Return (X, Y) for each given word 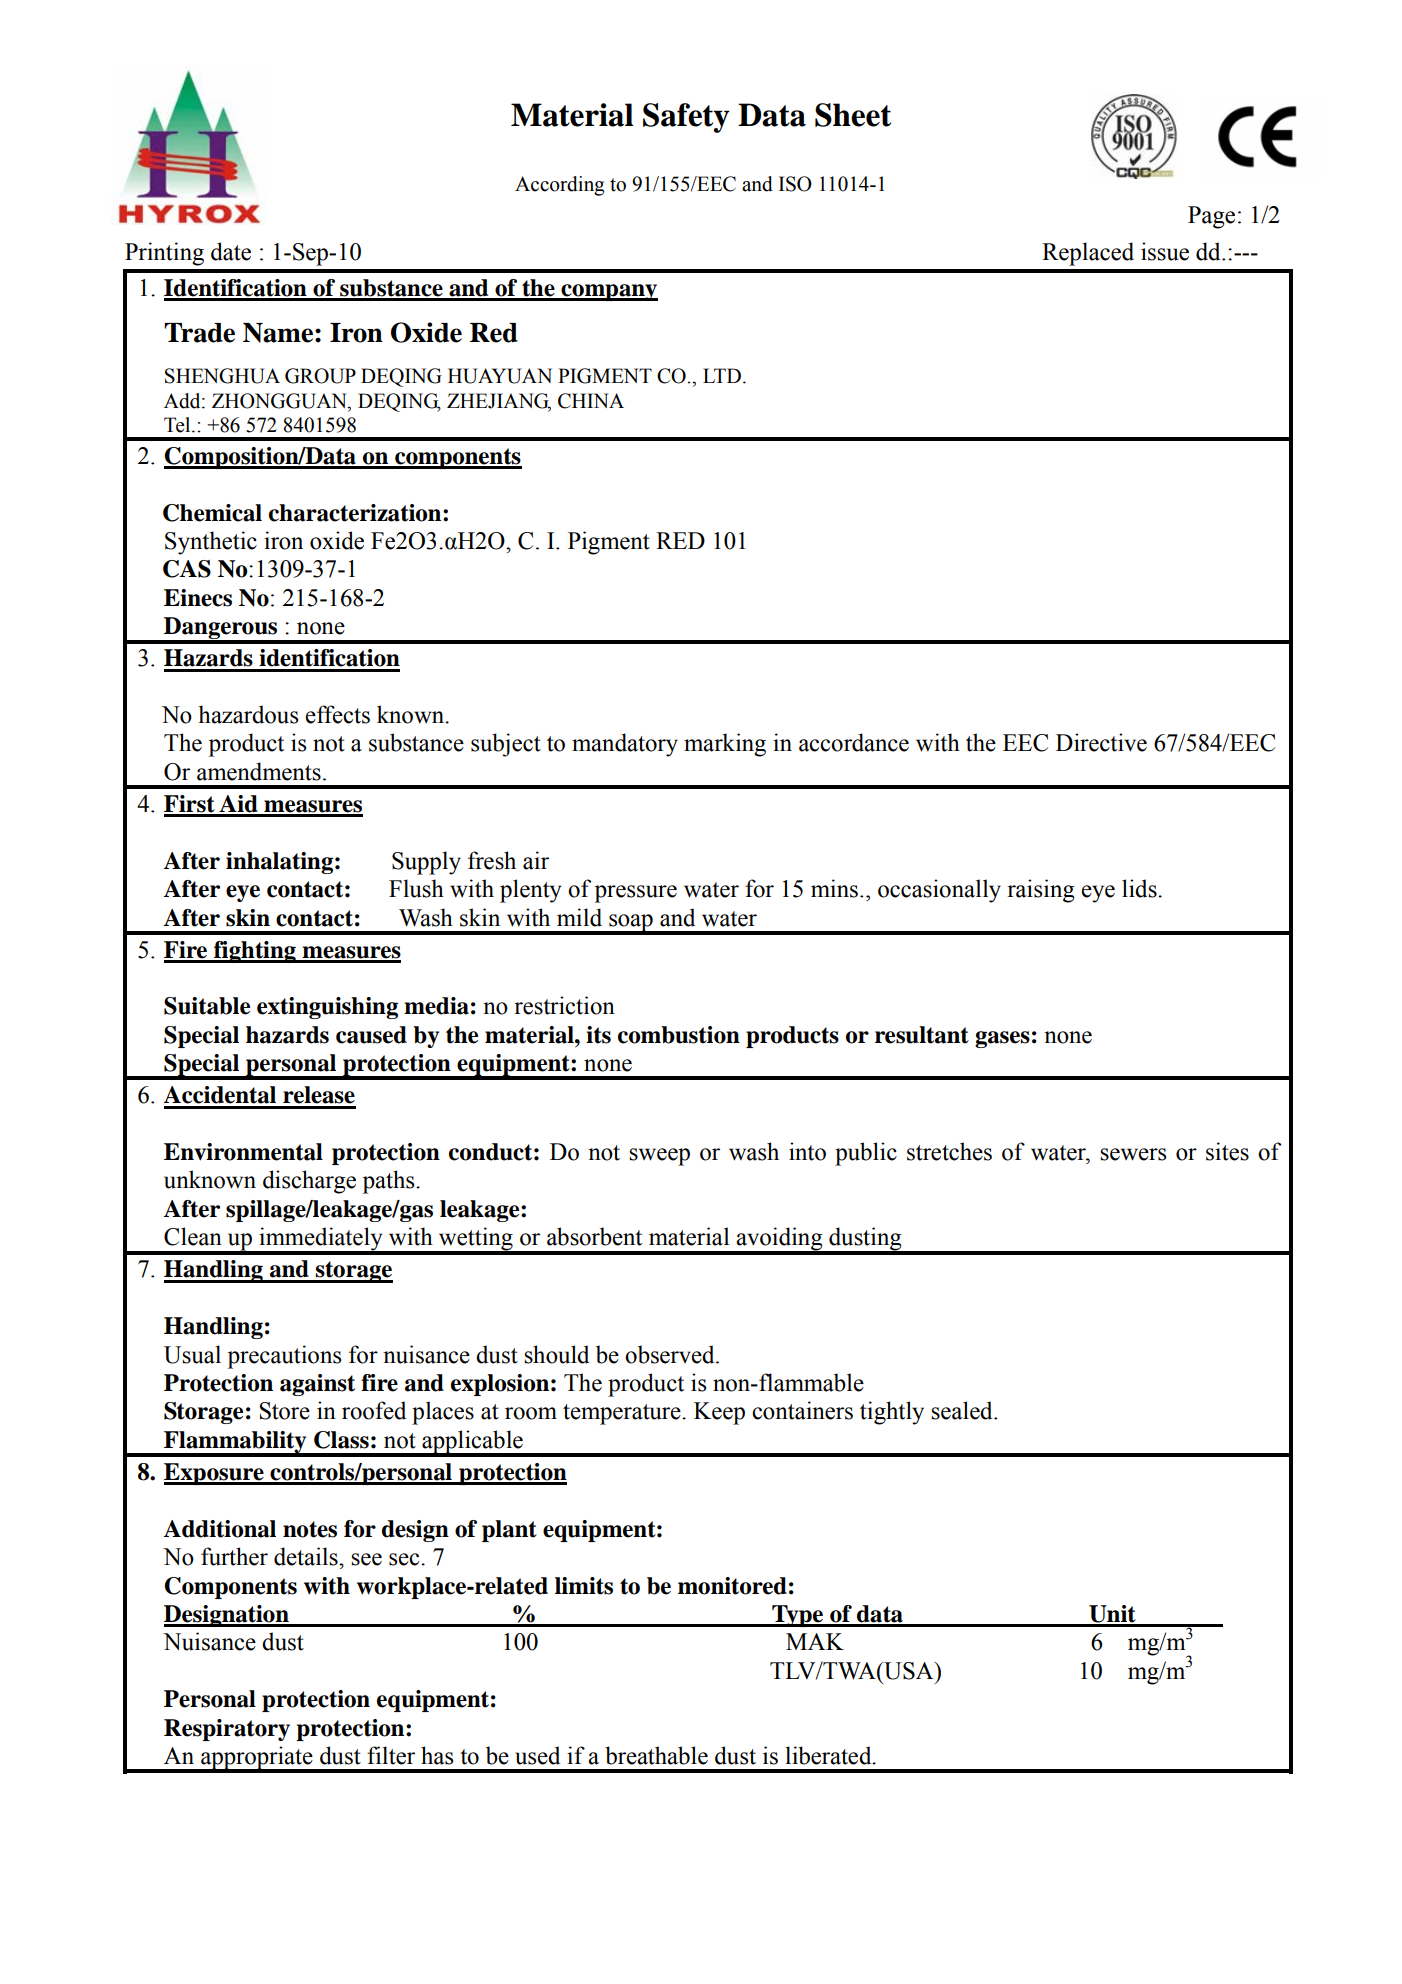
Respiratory (227, 1730)
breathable (656, 1755)
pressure (636, 894)
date (231, 251)
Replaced (1088, 254)
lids (1140, 888)
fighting (255, 952)
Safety (686, 118)
